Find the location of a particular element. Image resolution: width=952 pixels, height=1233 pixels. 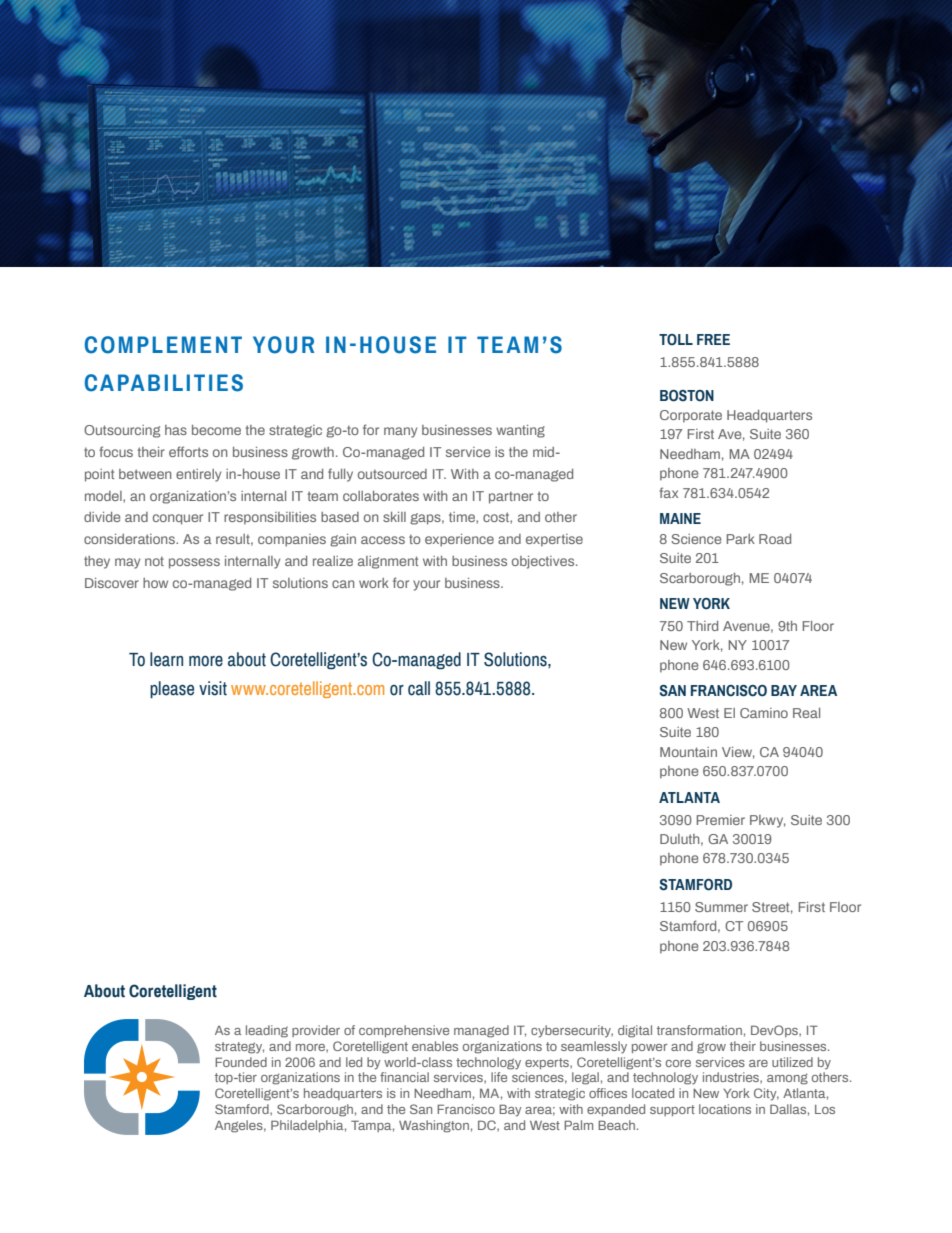

Founded is located at coordinates (241, 1062).
